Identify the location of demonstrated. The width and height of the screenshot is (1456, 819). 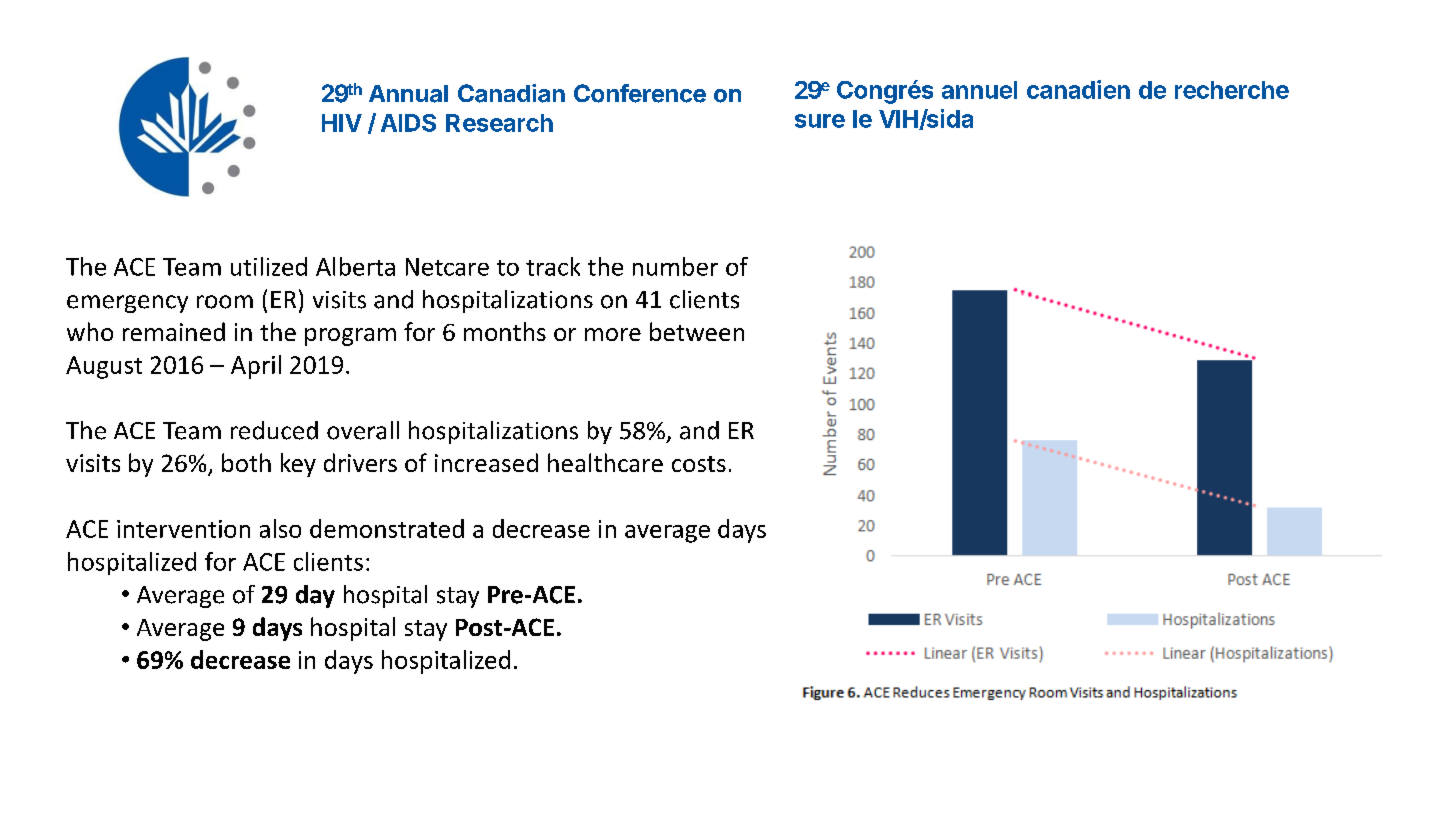
(387, 528).
